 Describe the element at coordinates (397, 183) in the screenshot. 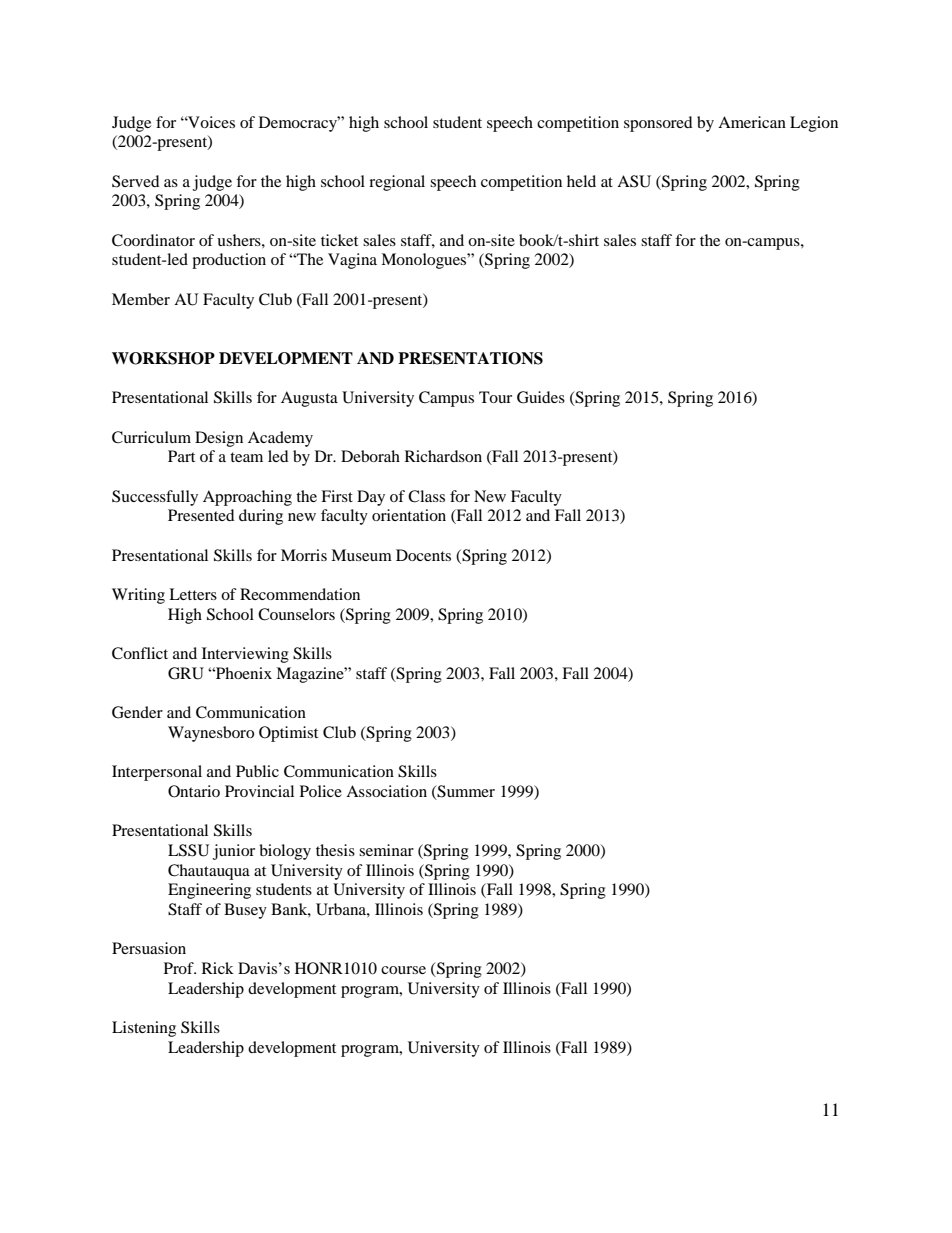

I see `regional` at that location.
